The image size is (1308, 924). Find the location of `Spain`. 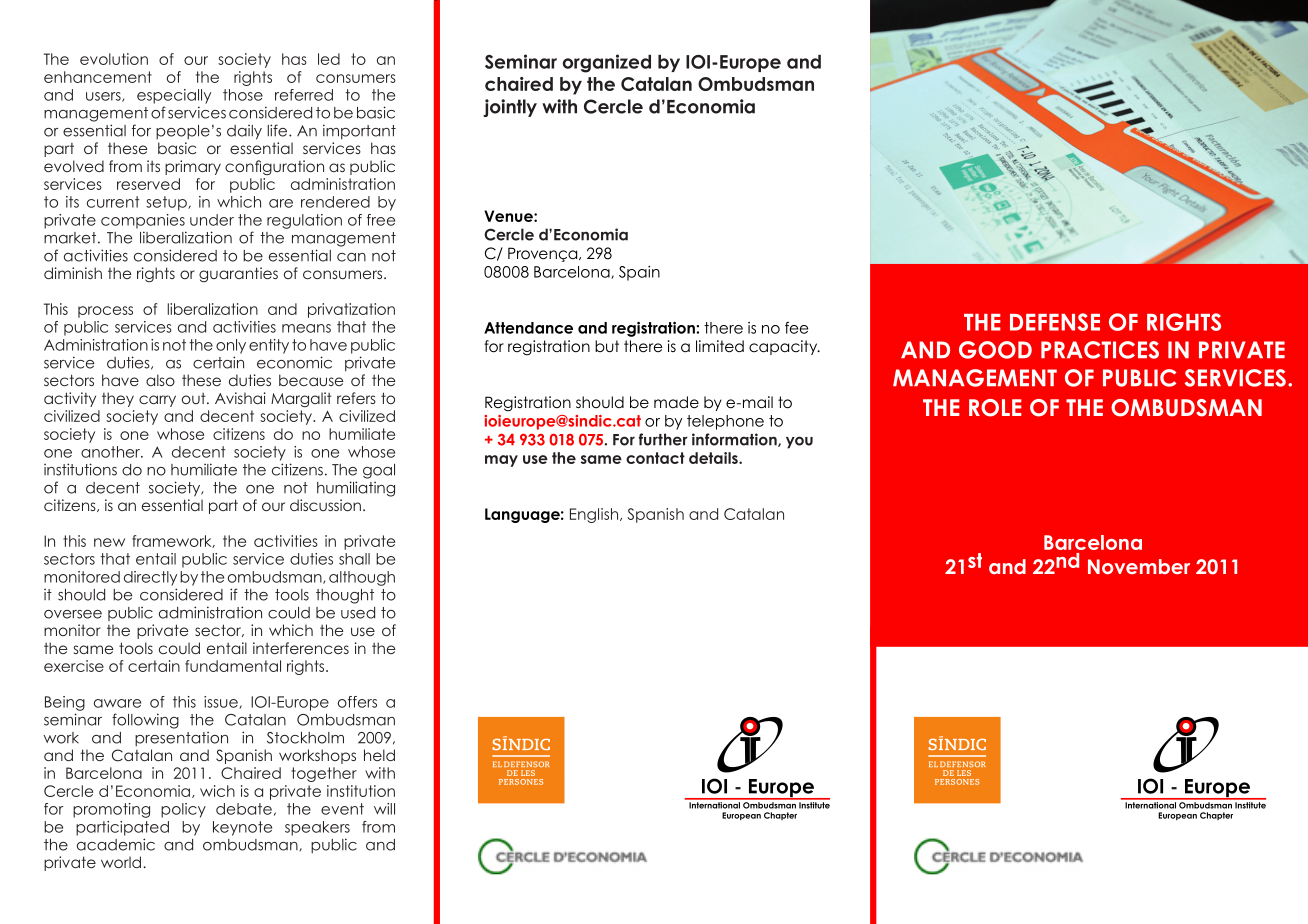

Spain is located at coordinates (639, 273).
